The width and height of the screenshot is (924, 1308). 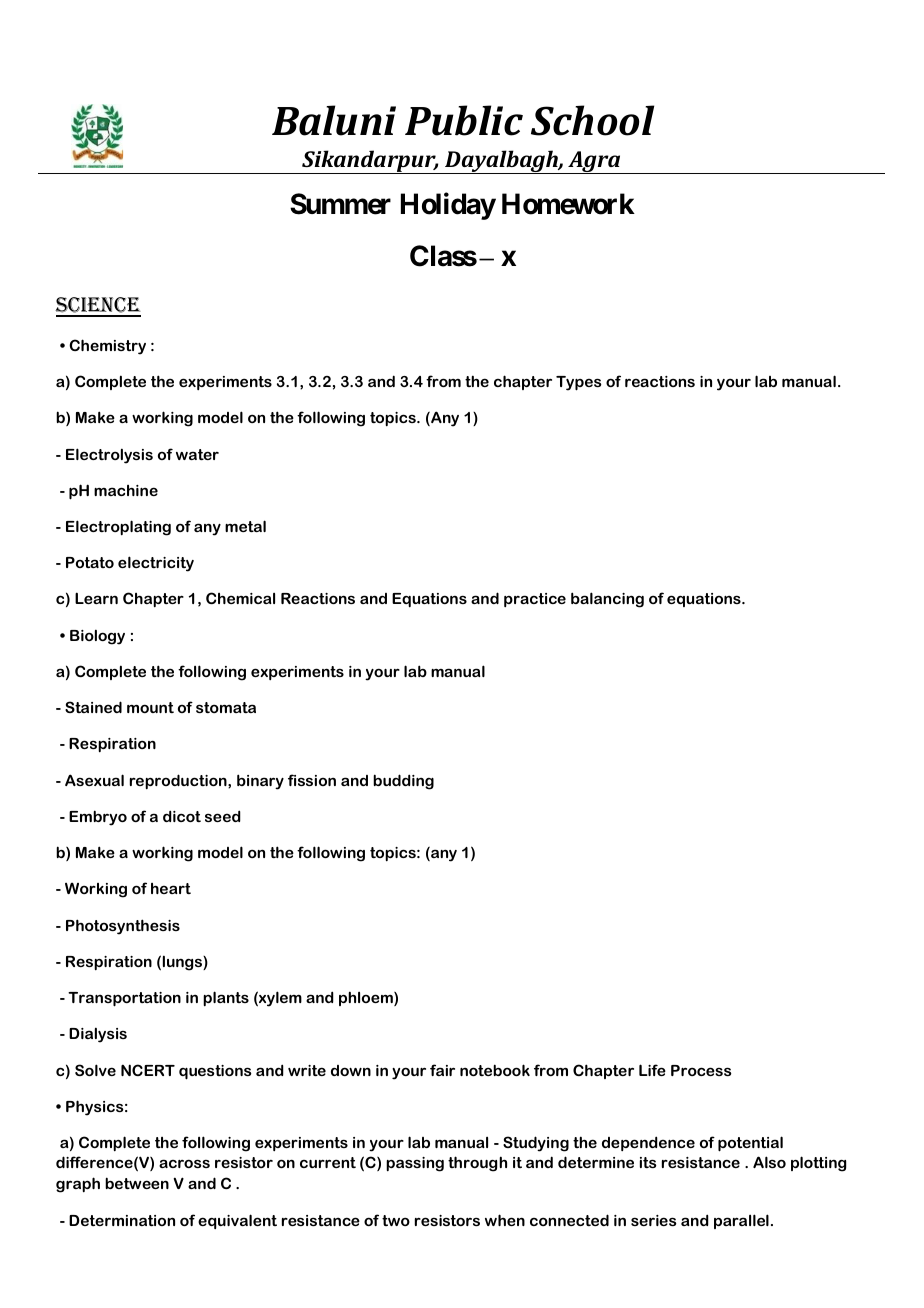 What do you see at coordinates (464, 120) in the screenshot?
I see `Public` at bounding box center [464, 120].
